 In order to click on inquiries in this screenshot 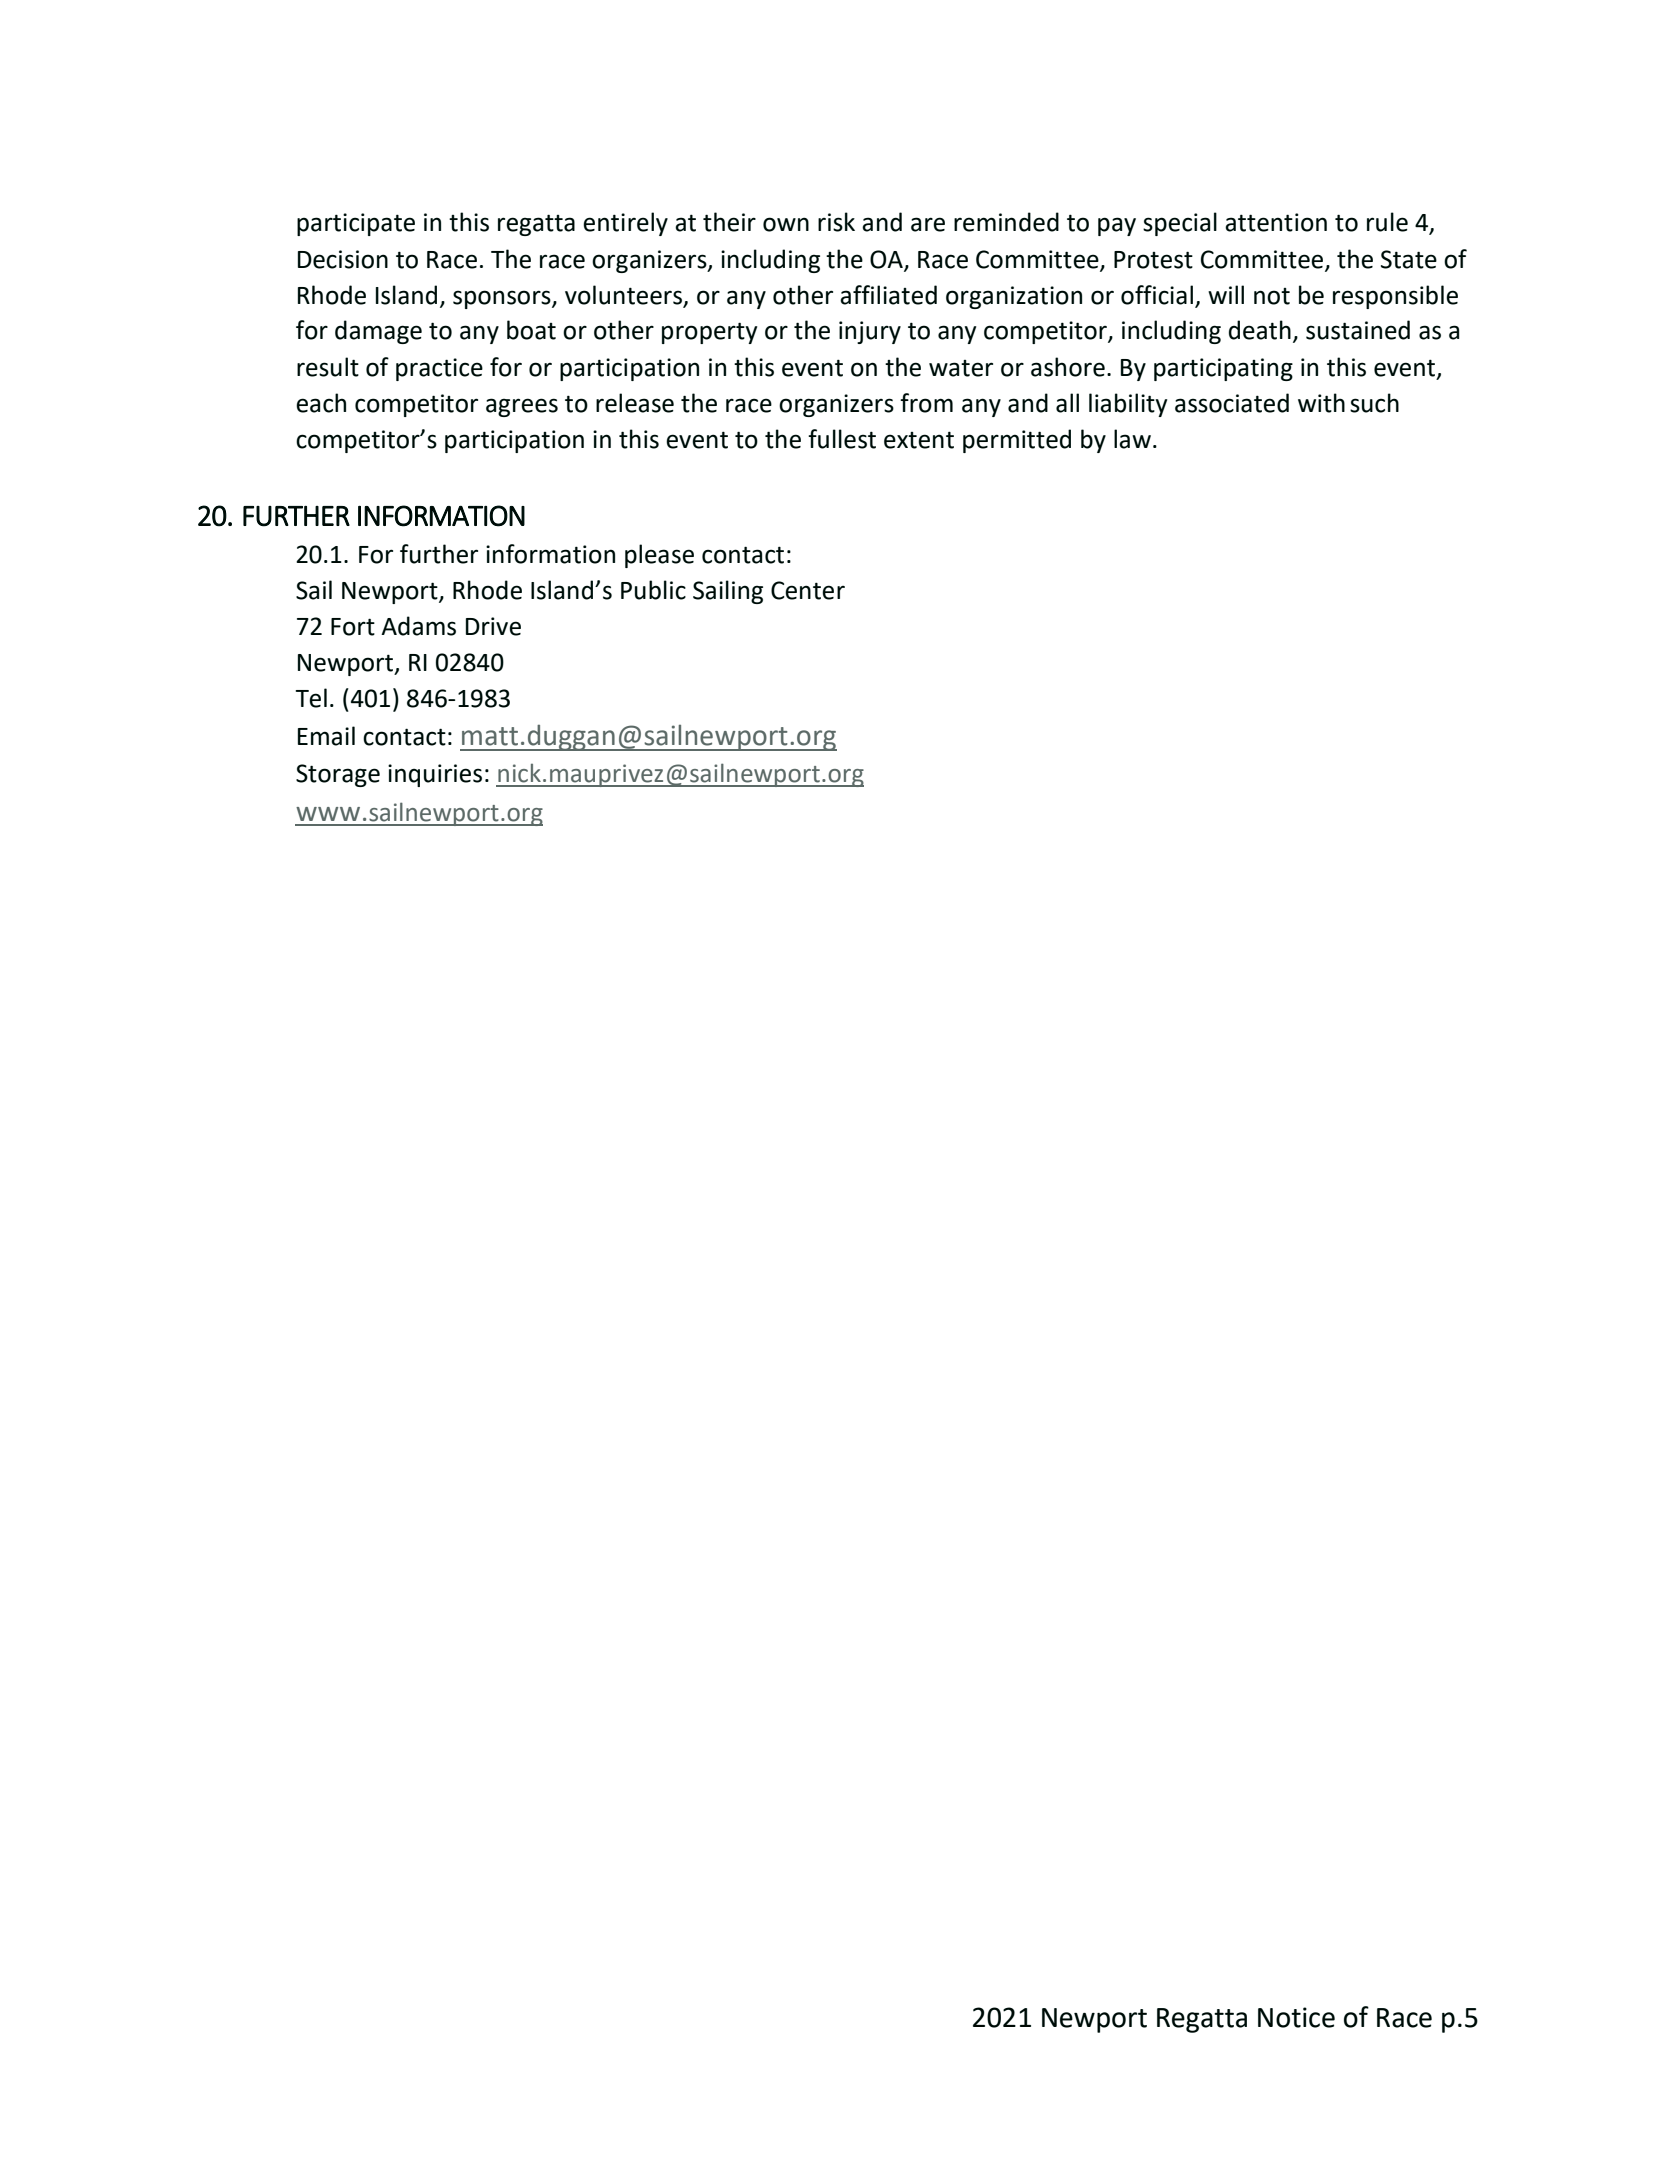, I will do `click(435, 775)`.
